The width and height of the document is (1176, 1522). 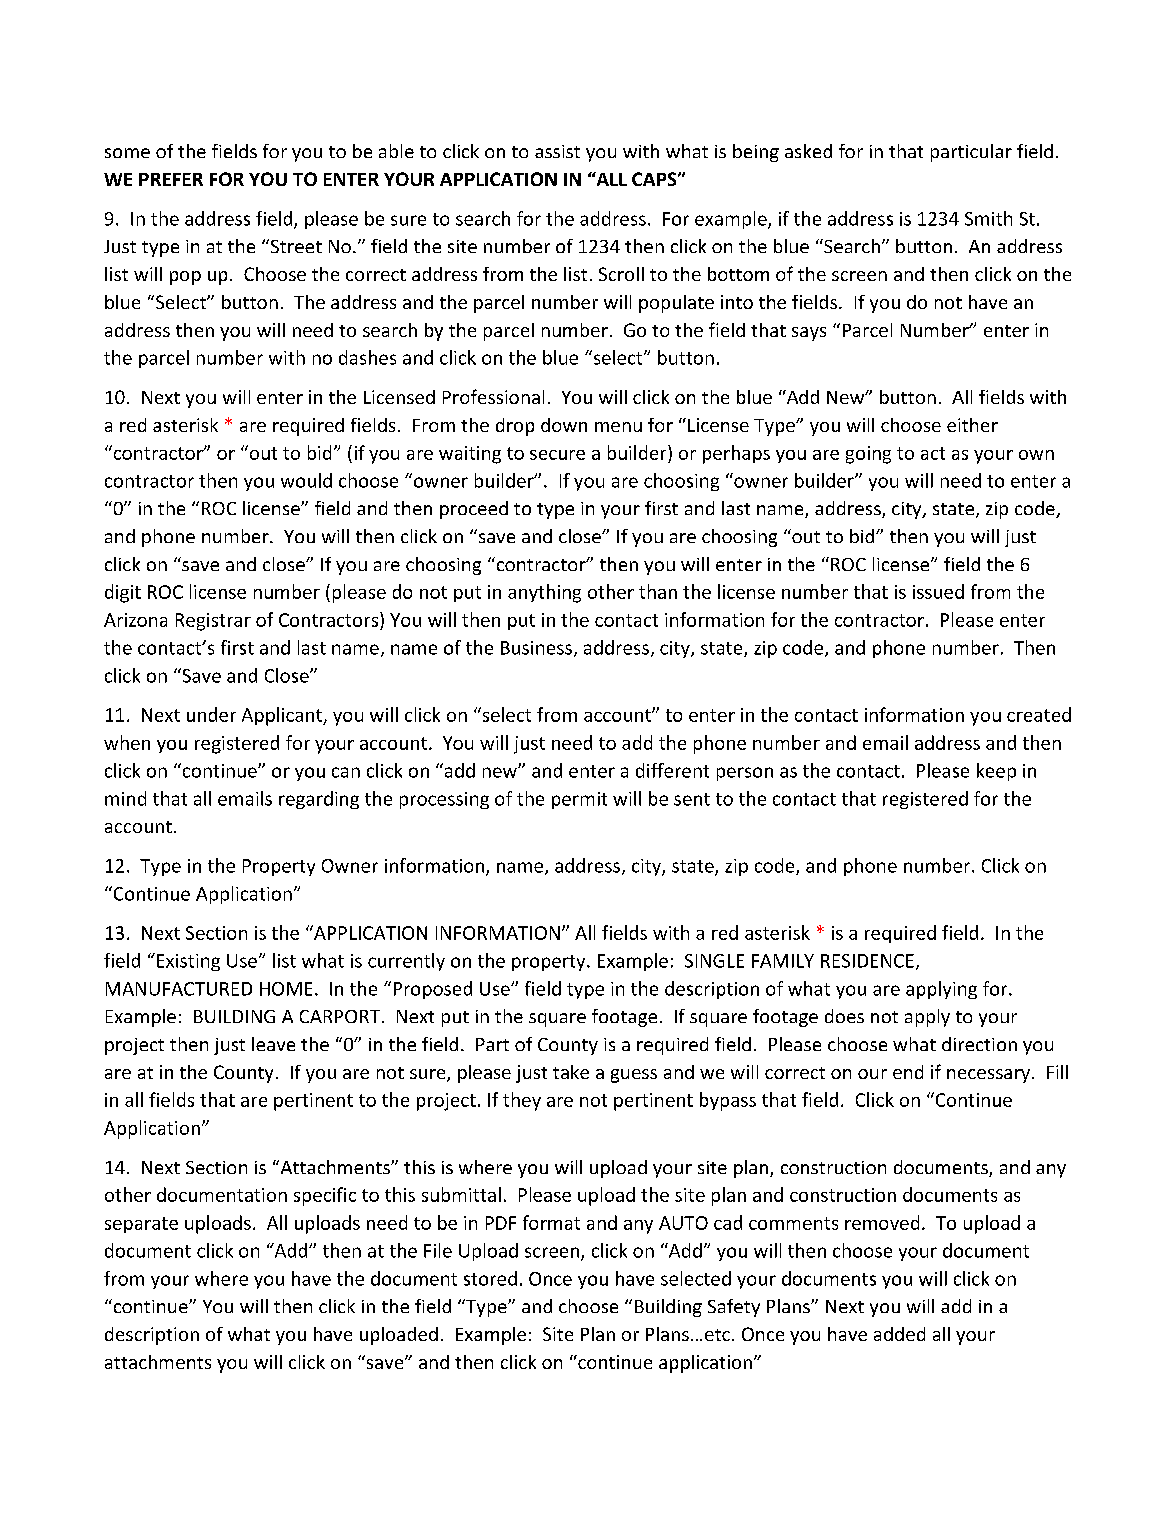 What do you see at coordinates (557, 151) in the document?
I see `assist` at bounding box center [557, 151].
